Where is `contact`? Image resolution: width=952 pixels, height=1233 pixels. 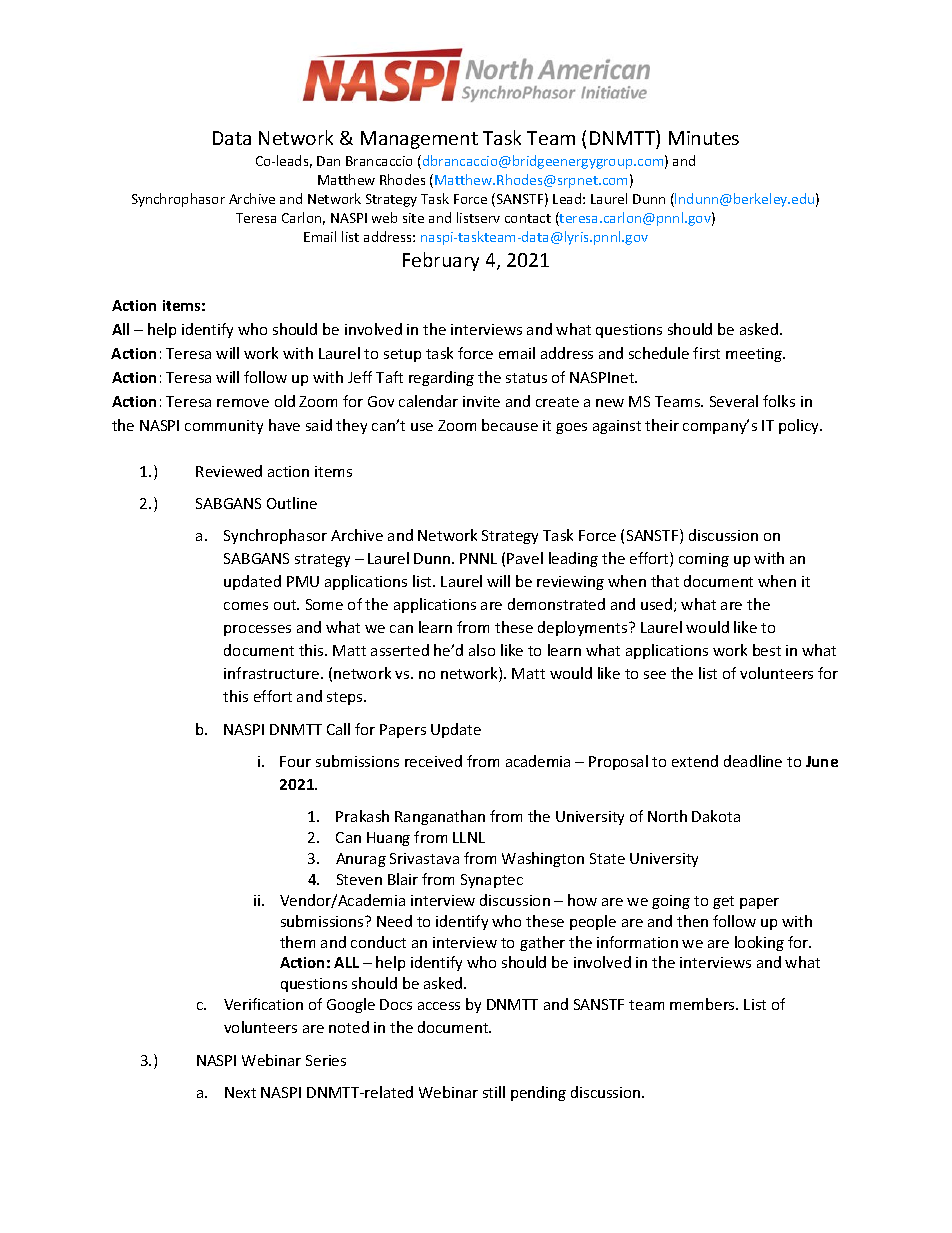
contact is located at coordinates (528, 218).
